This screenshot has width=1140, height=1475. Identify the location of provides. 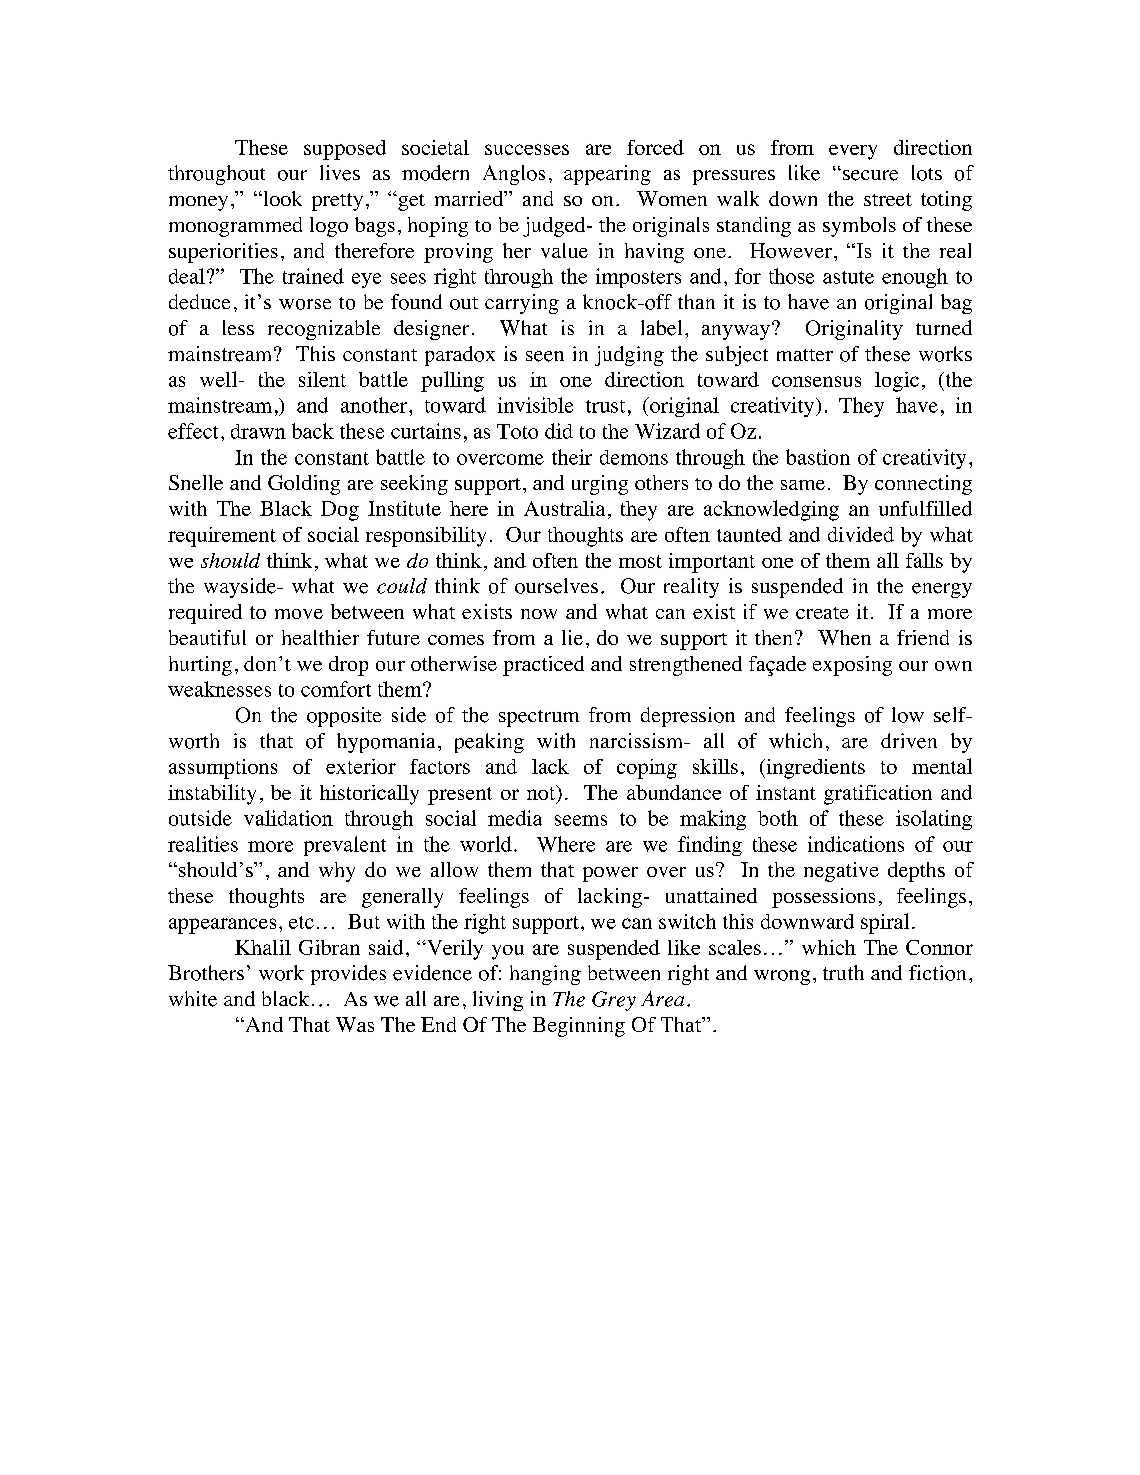
(348, 975).
